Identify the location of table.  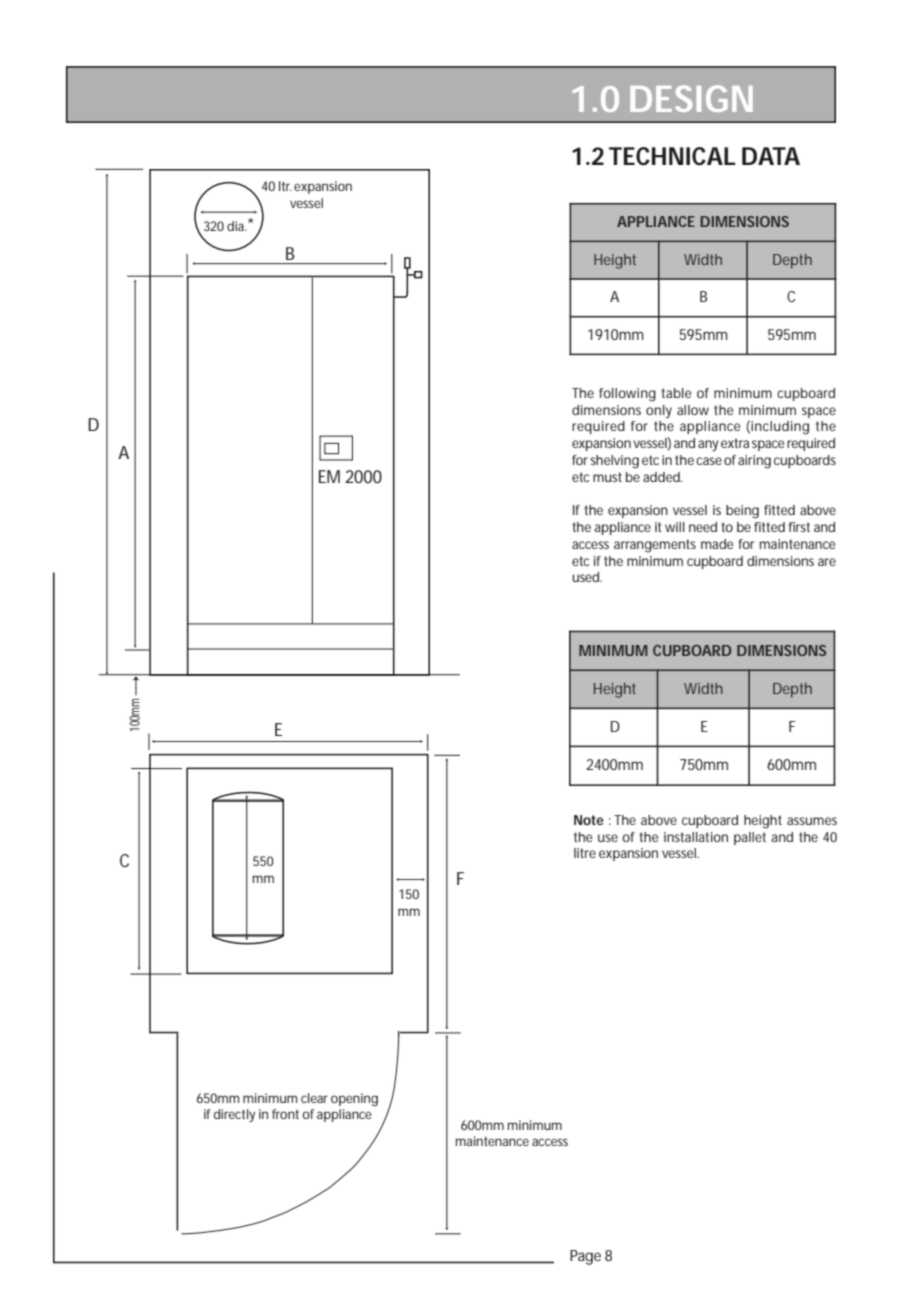
(676, 393).
